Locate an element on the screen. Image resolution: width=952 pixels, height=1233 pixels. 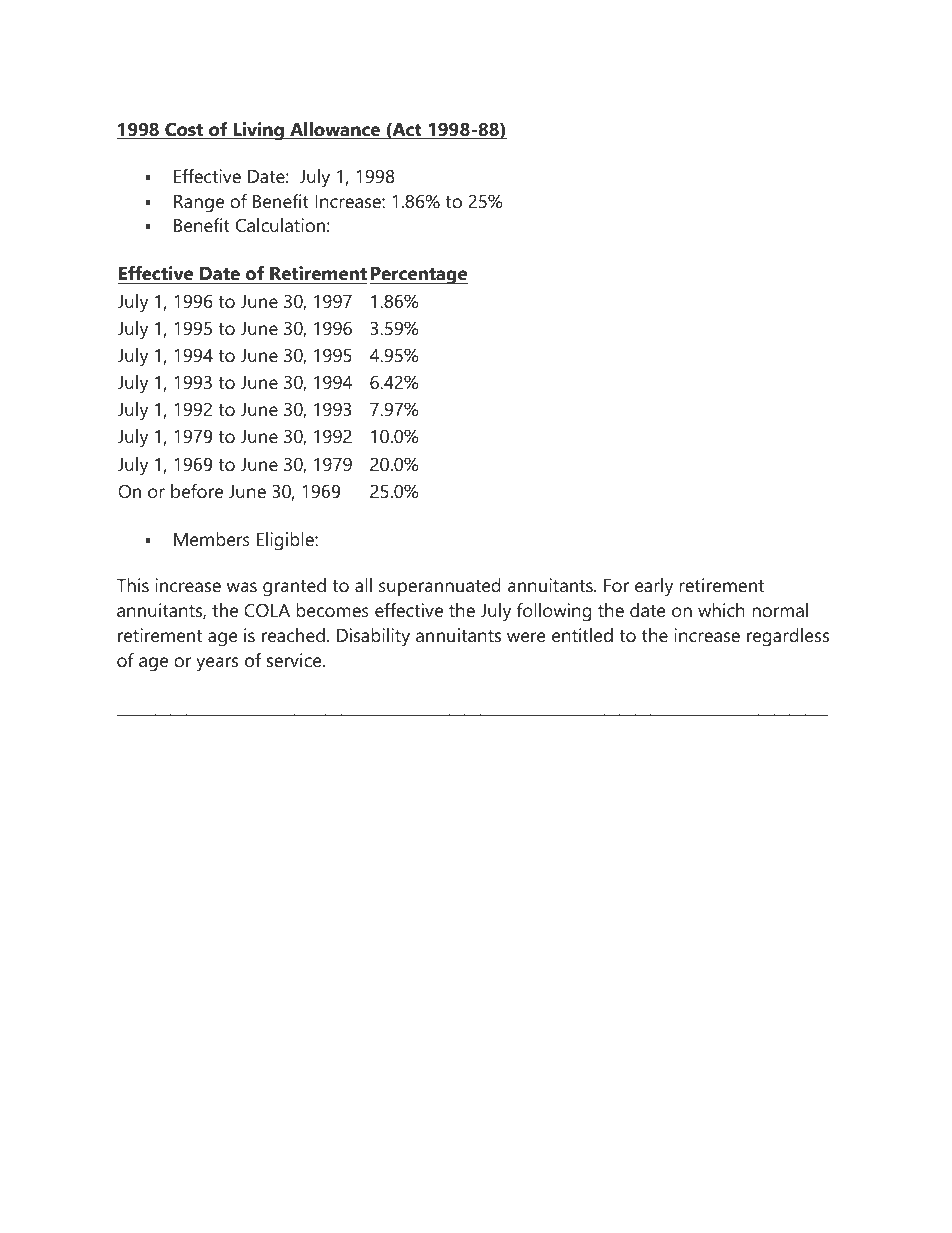
Range is located at coordinates (199, 204).
